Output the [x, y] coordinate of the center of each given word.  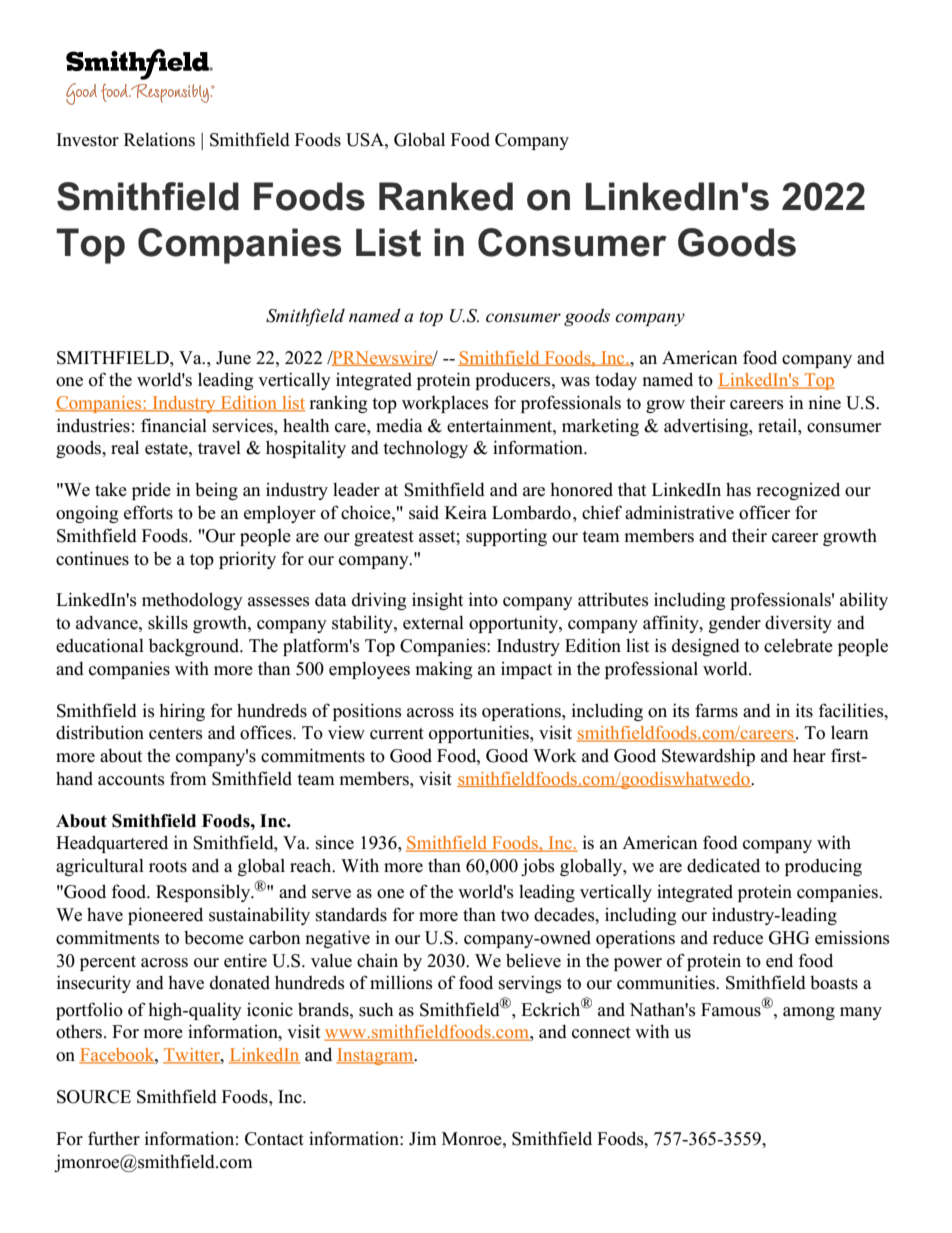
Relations [159, 139]
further [114, 1138]
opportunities [480, 734]
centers [176, 734]
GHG [789, 938]
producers [514, 381]
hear [809, 755]
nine [824, 402]
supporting [506, 537]
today [616, 381]
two [515, 916]
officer [764, 512]
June [233, 358]
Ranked [446, 196]
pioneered [165, 916]
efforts [148, 512]
